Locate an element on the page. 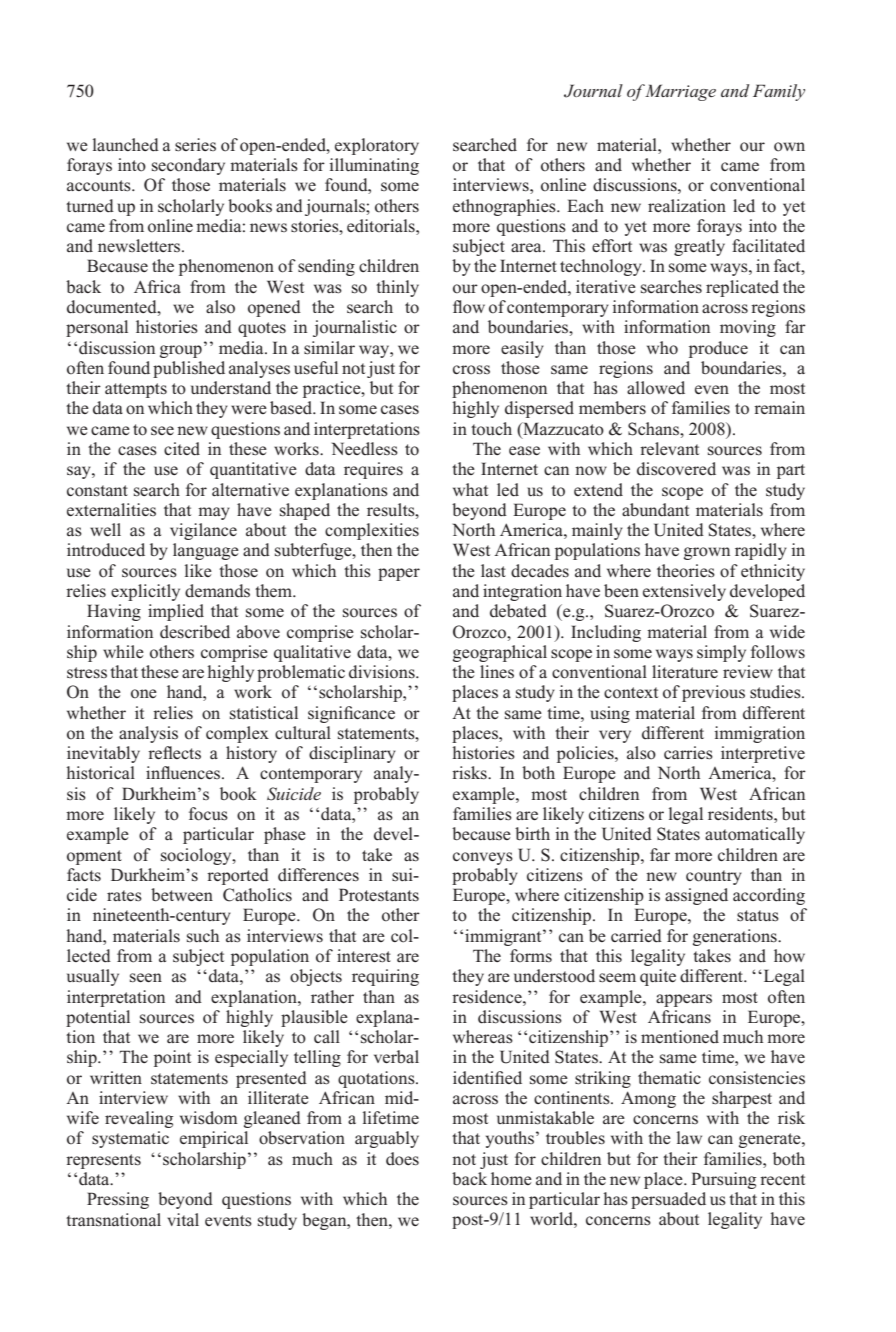  does is located at coordinates (402, 1159).
